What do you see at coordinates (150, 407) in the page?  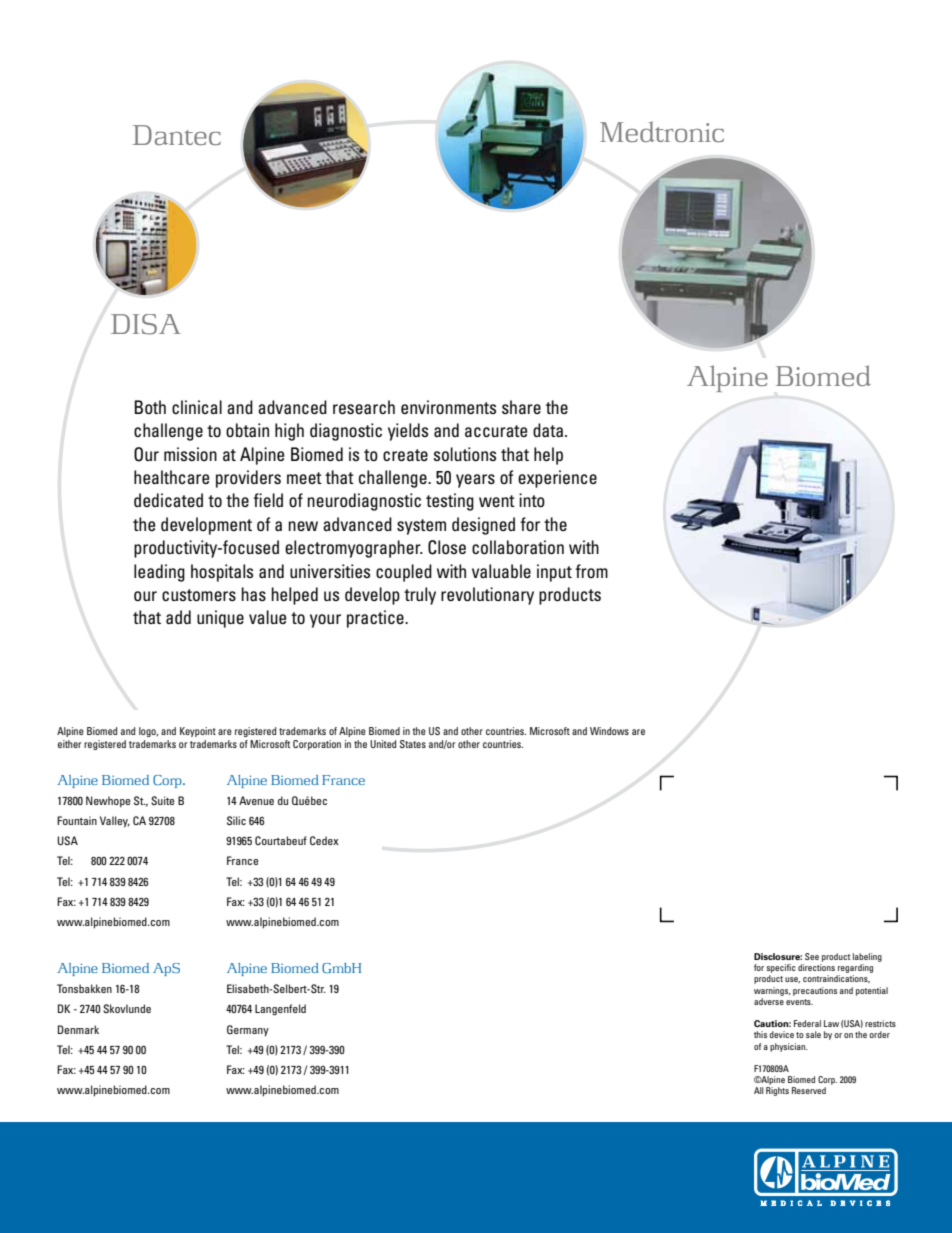 I see `Both` at bounding box center [150, 407].
